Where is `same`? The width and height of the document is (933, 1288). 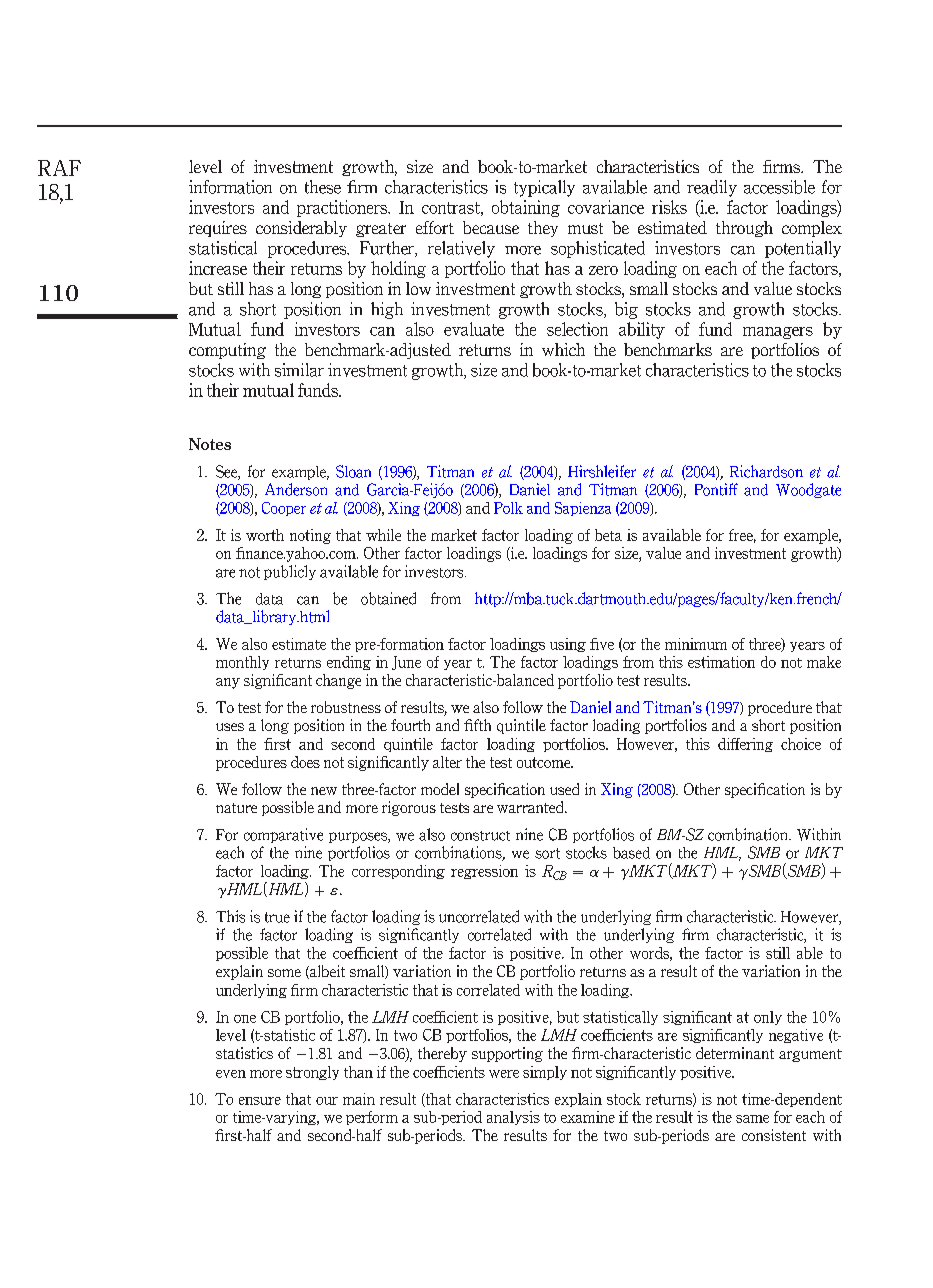
same is located at coordinates (752, 1119).
